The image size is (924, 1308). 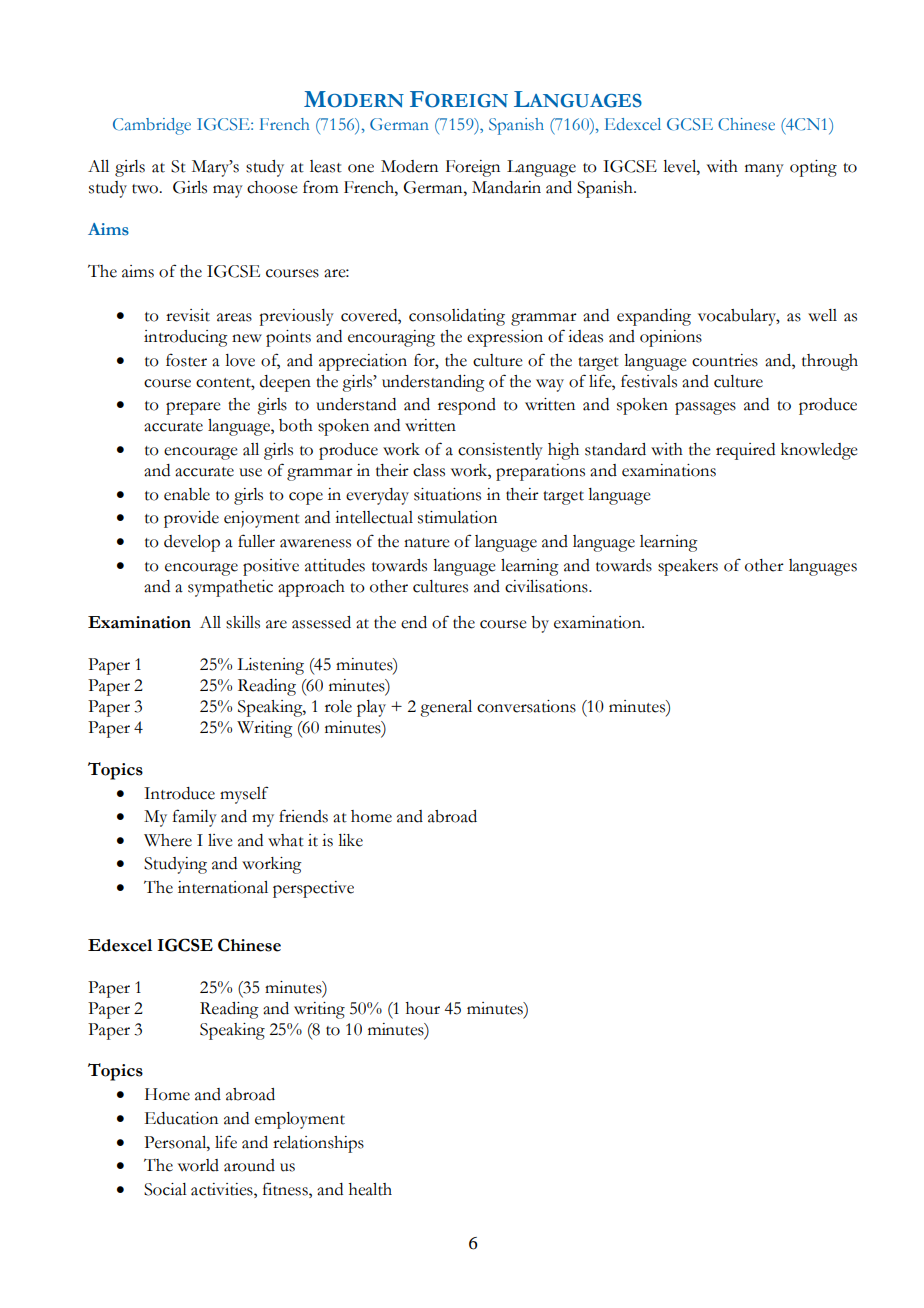 I want to click on Mandarin, so click(x=506, y=187).
